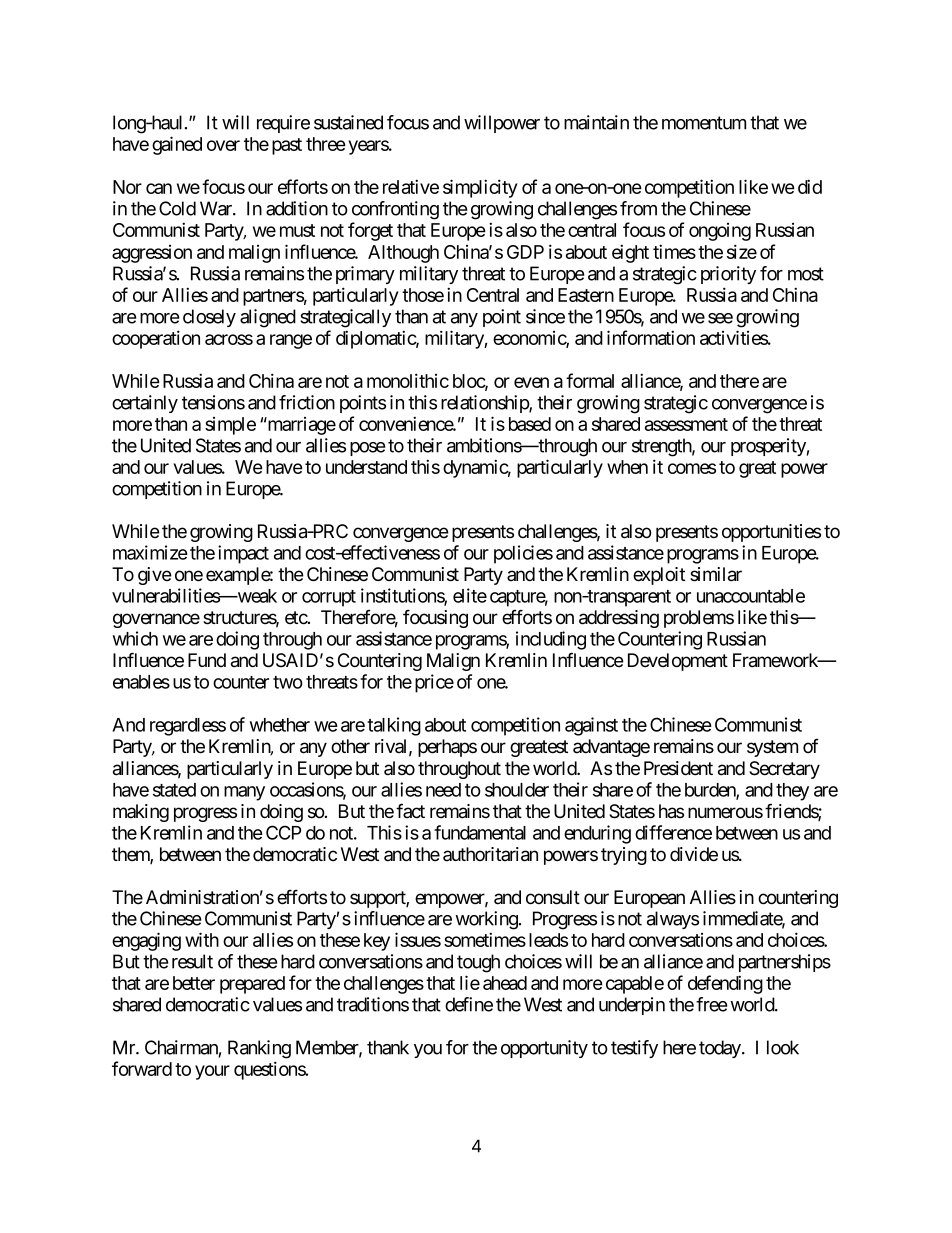 The image size is (952, 1233). I want to click on gained, so click(177, 145).
